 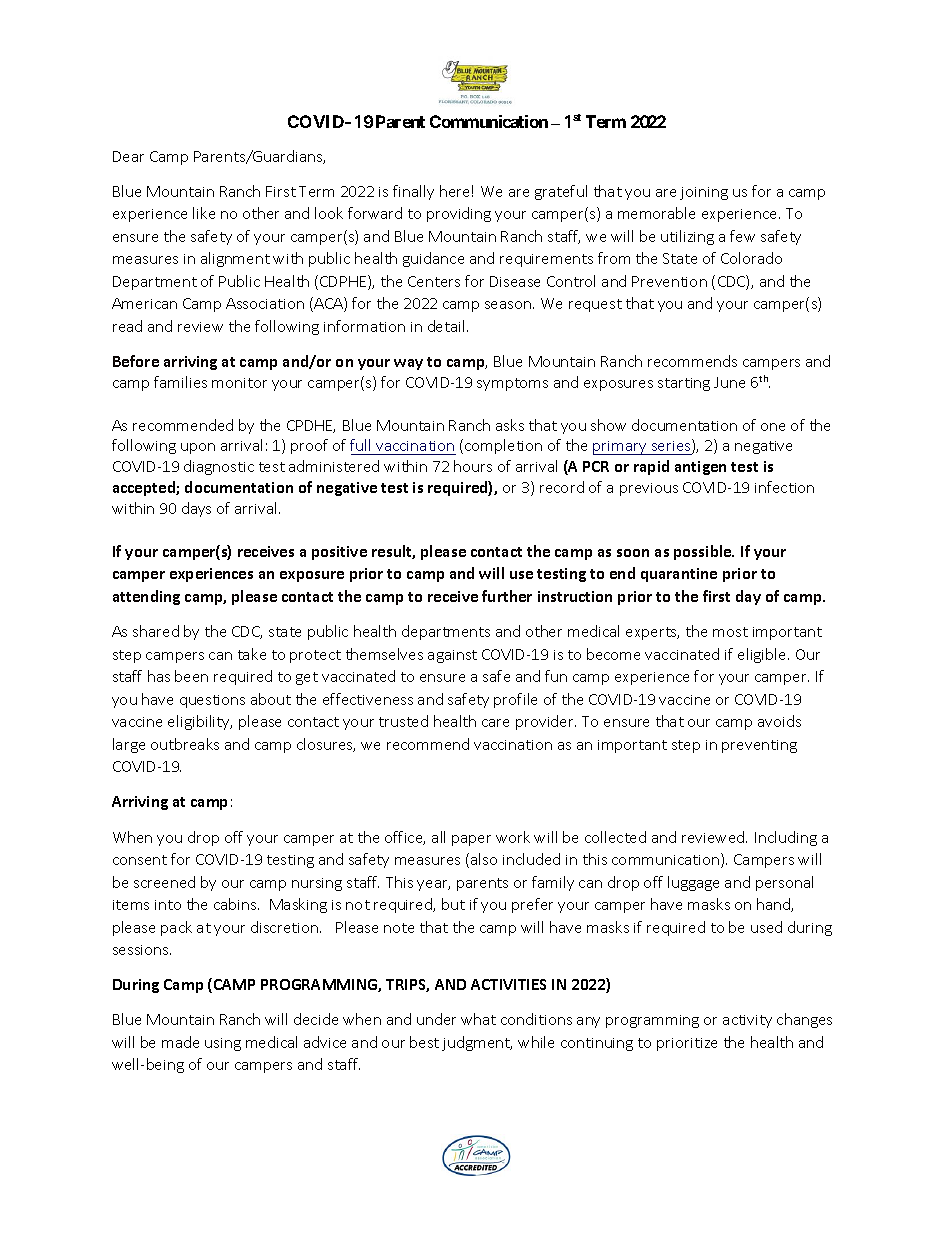 I want to click on activity, so click(x=747, y=1021).
